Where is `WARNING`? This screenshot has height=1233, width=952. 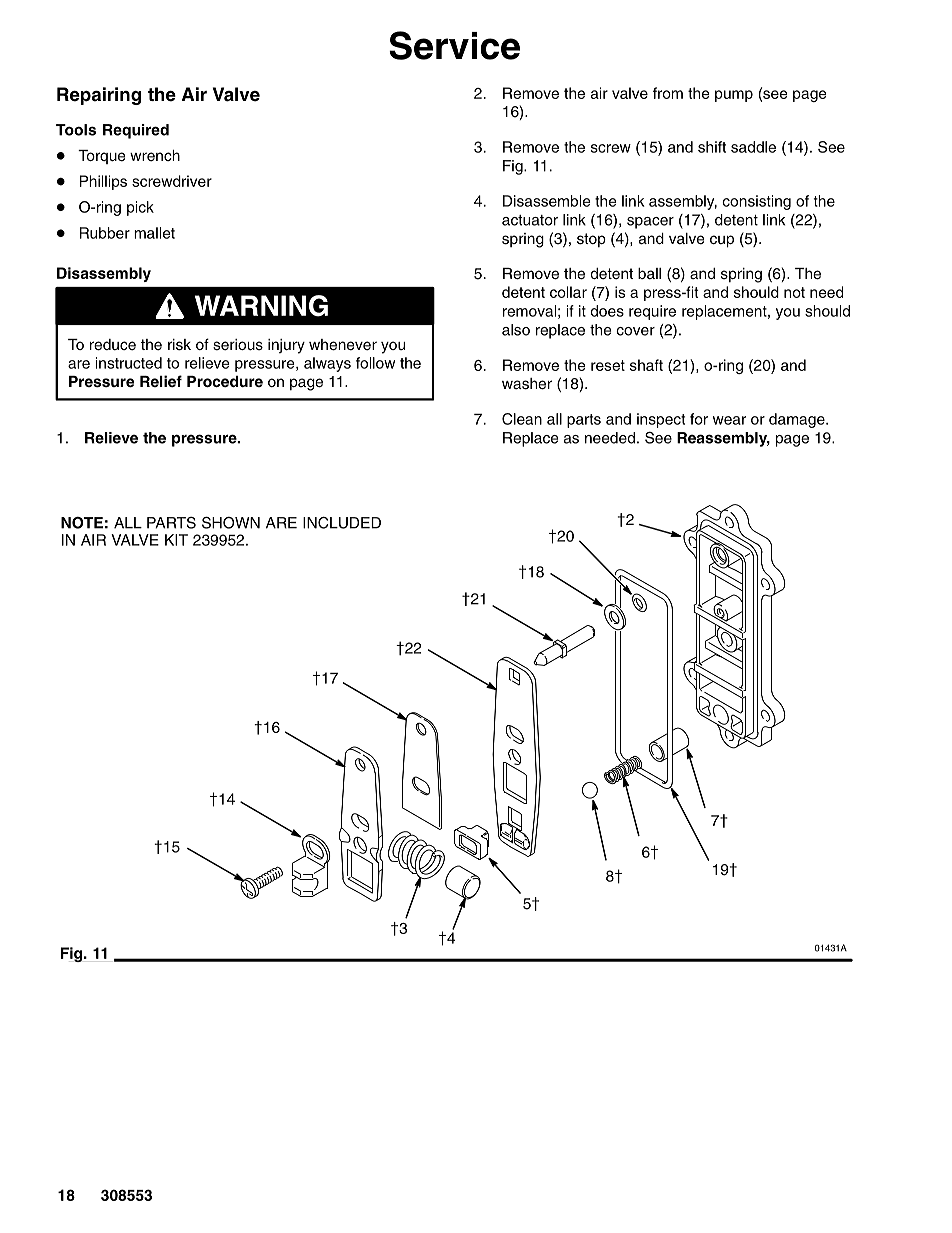 WARNING is located at coordinates (261, 306).
